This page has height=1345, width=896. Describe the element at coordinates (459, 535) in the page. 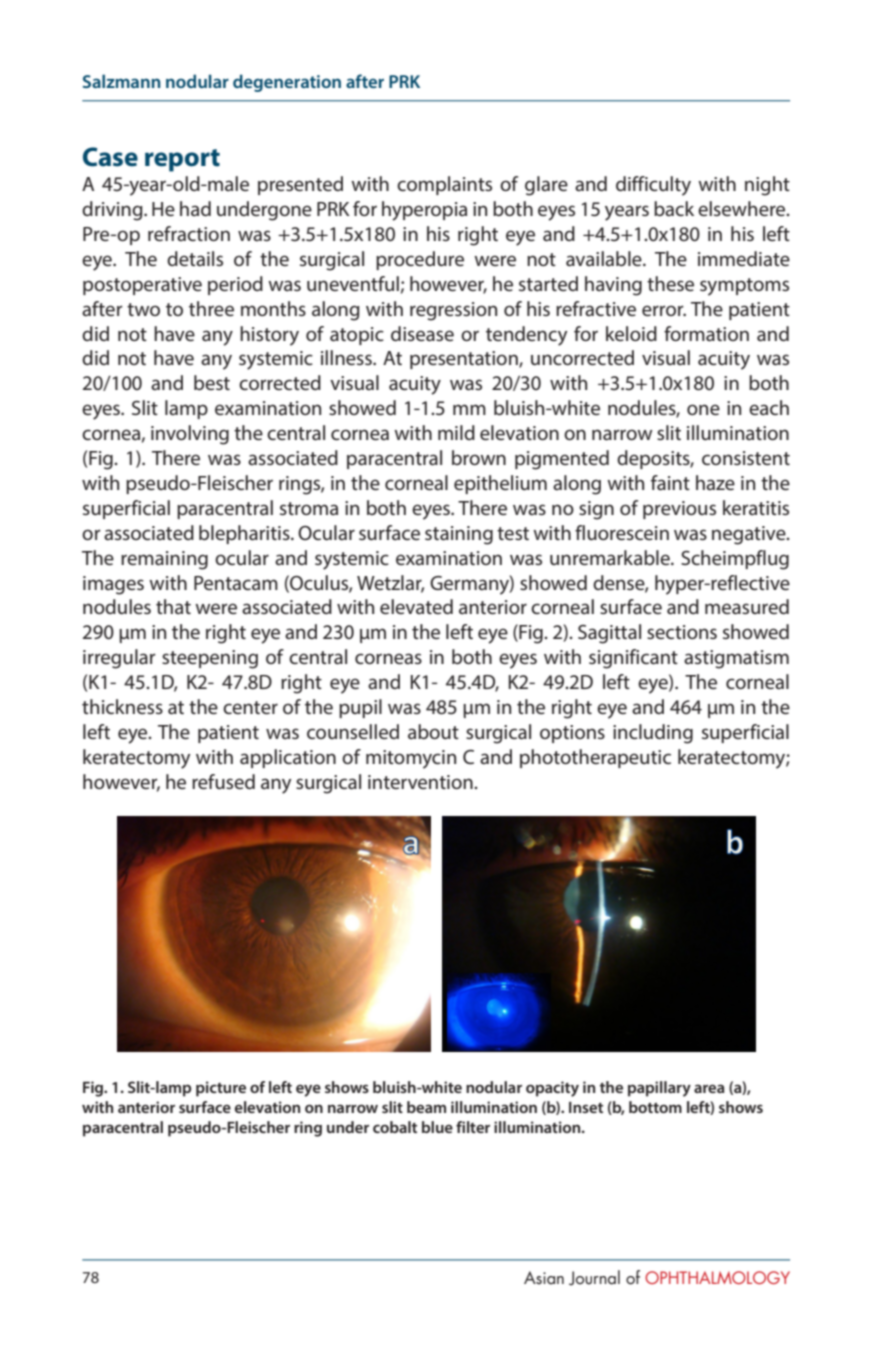

I see `staining` at that location.
